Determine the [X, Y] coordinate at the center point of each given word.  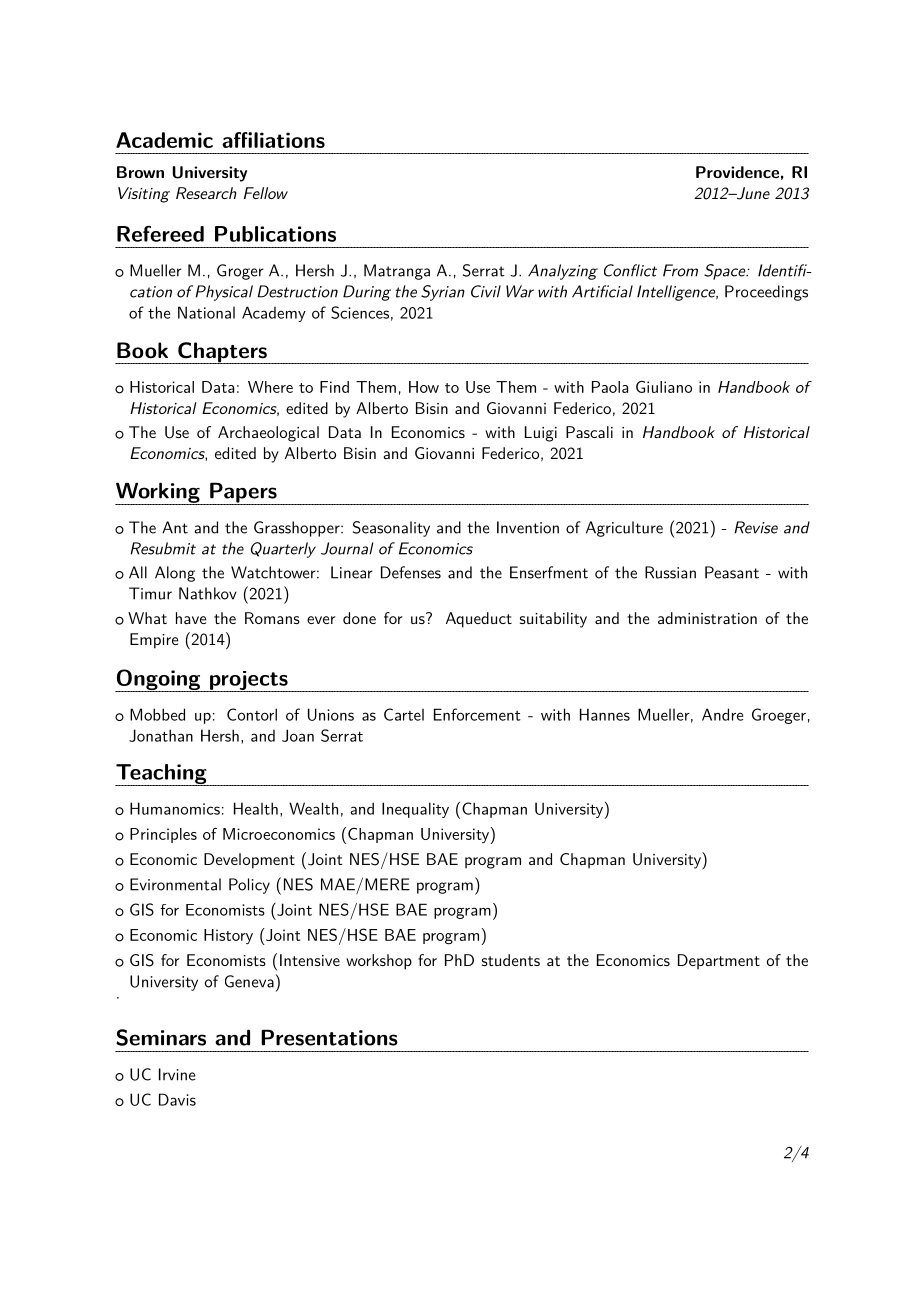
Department [719, 962]
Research [206, 193]
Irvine [177, 1074]
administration [707, 618]
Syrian [443, 293]
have [191, 618]
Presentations [329, 1037]
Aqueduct [479, 620]
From [680, 270]
